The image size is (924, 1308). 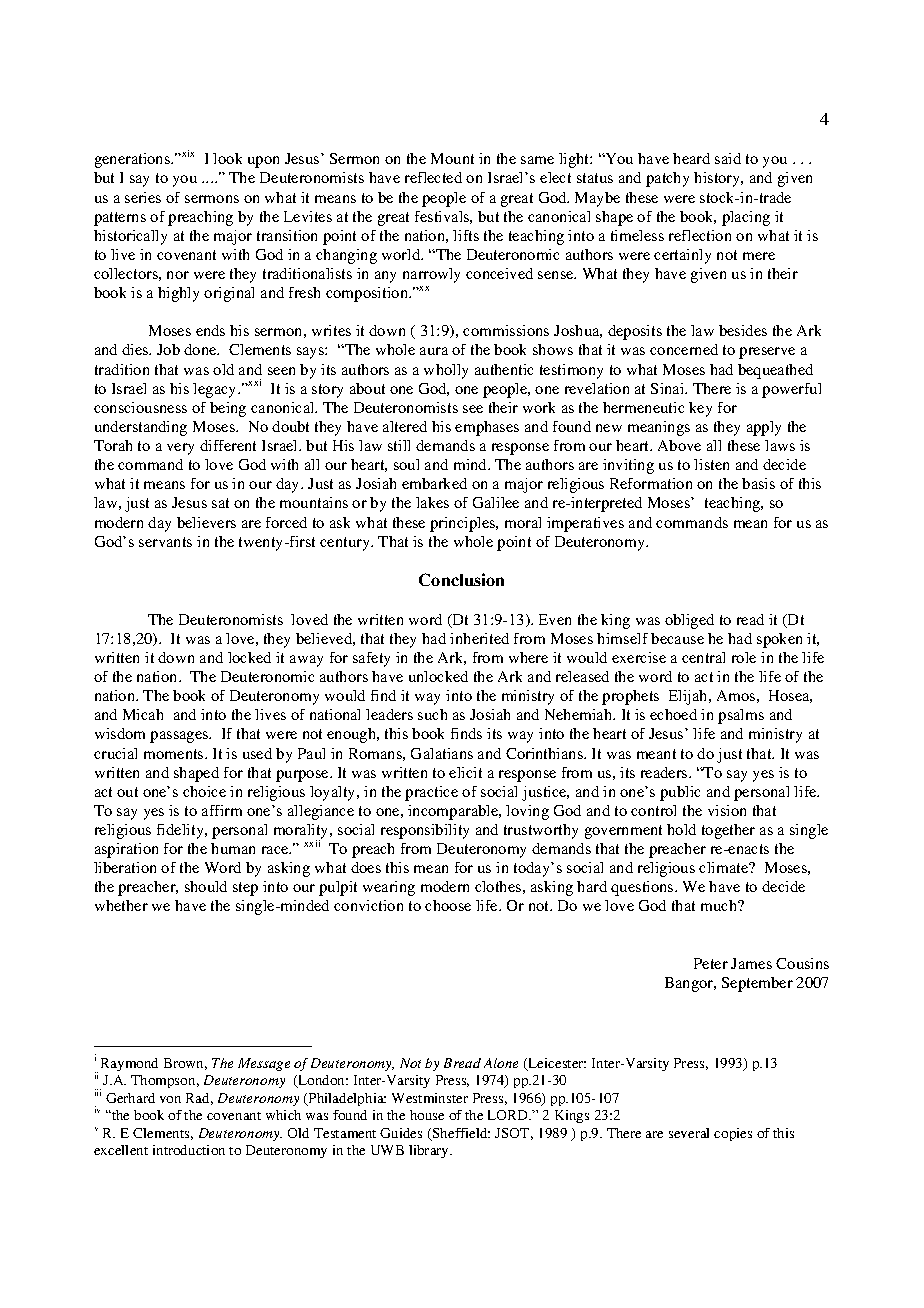 I want to click on central, so click(x=703, y=657).
